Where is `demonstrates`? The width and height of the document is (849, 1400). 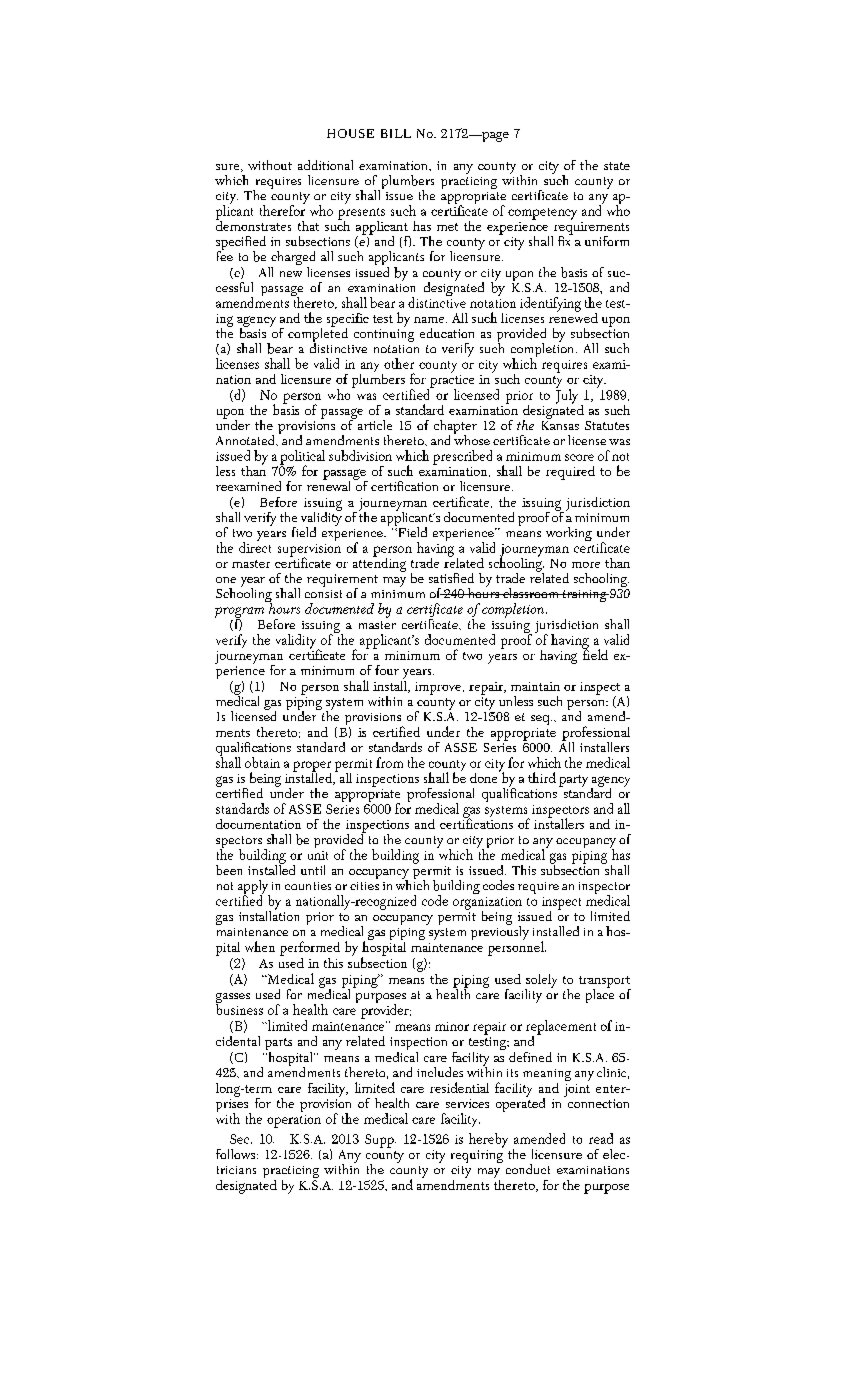 demonstrates is located at coordinates (253, 224).
